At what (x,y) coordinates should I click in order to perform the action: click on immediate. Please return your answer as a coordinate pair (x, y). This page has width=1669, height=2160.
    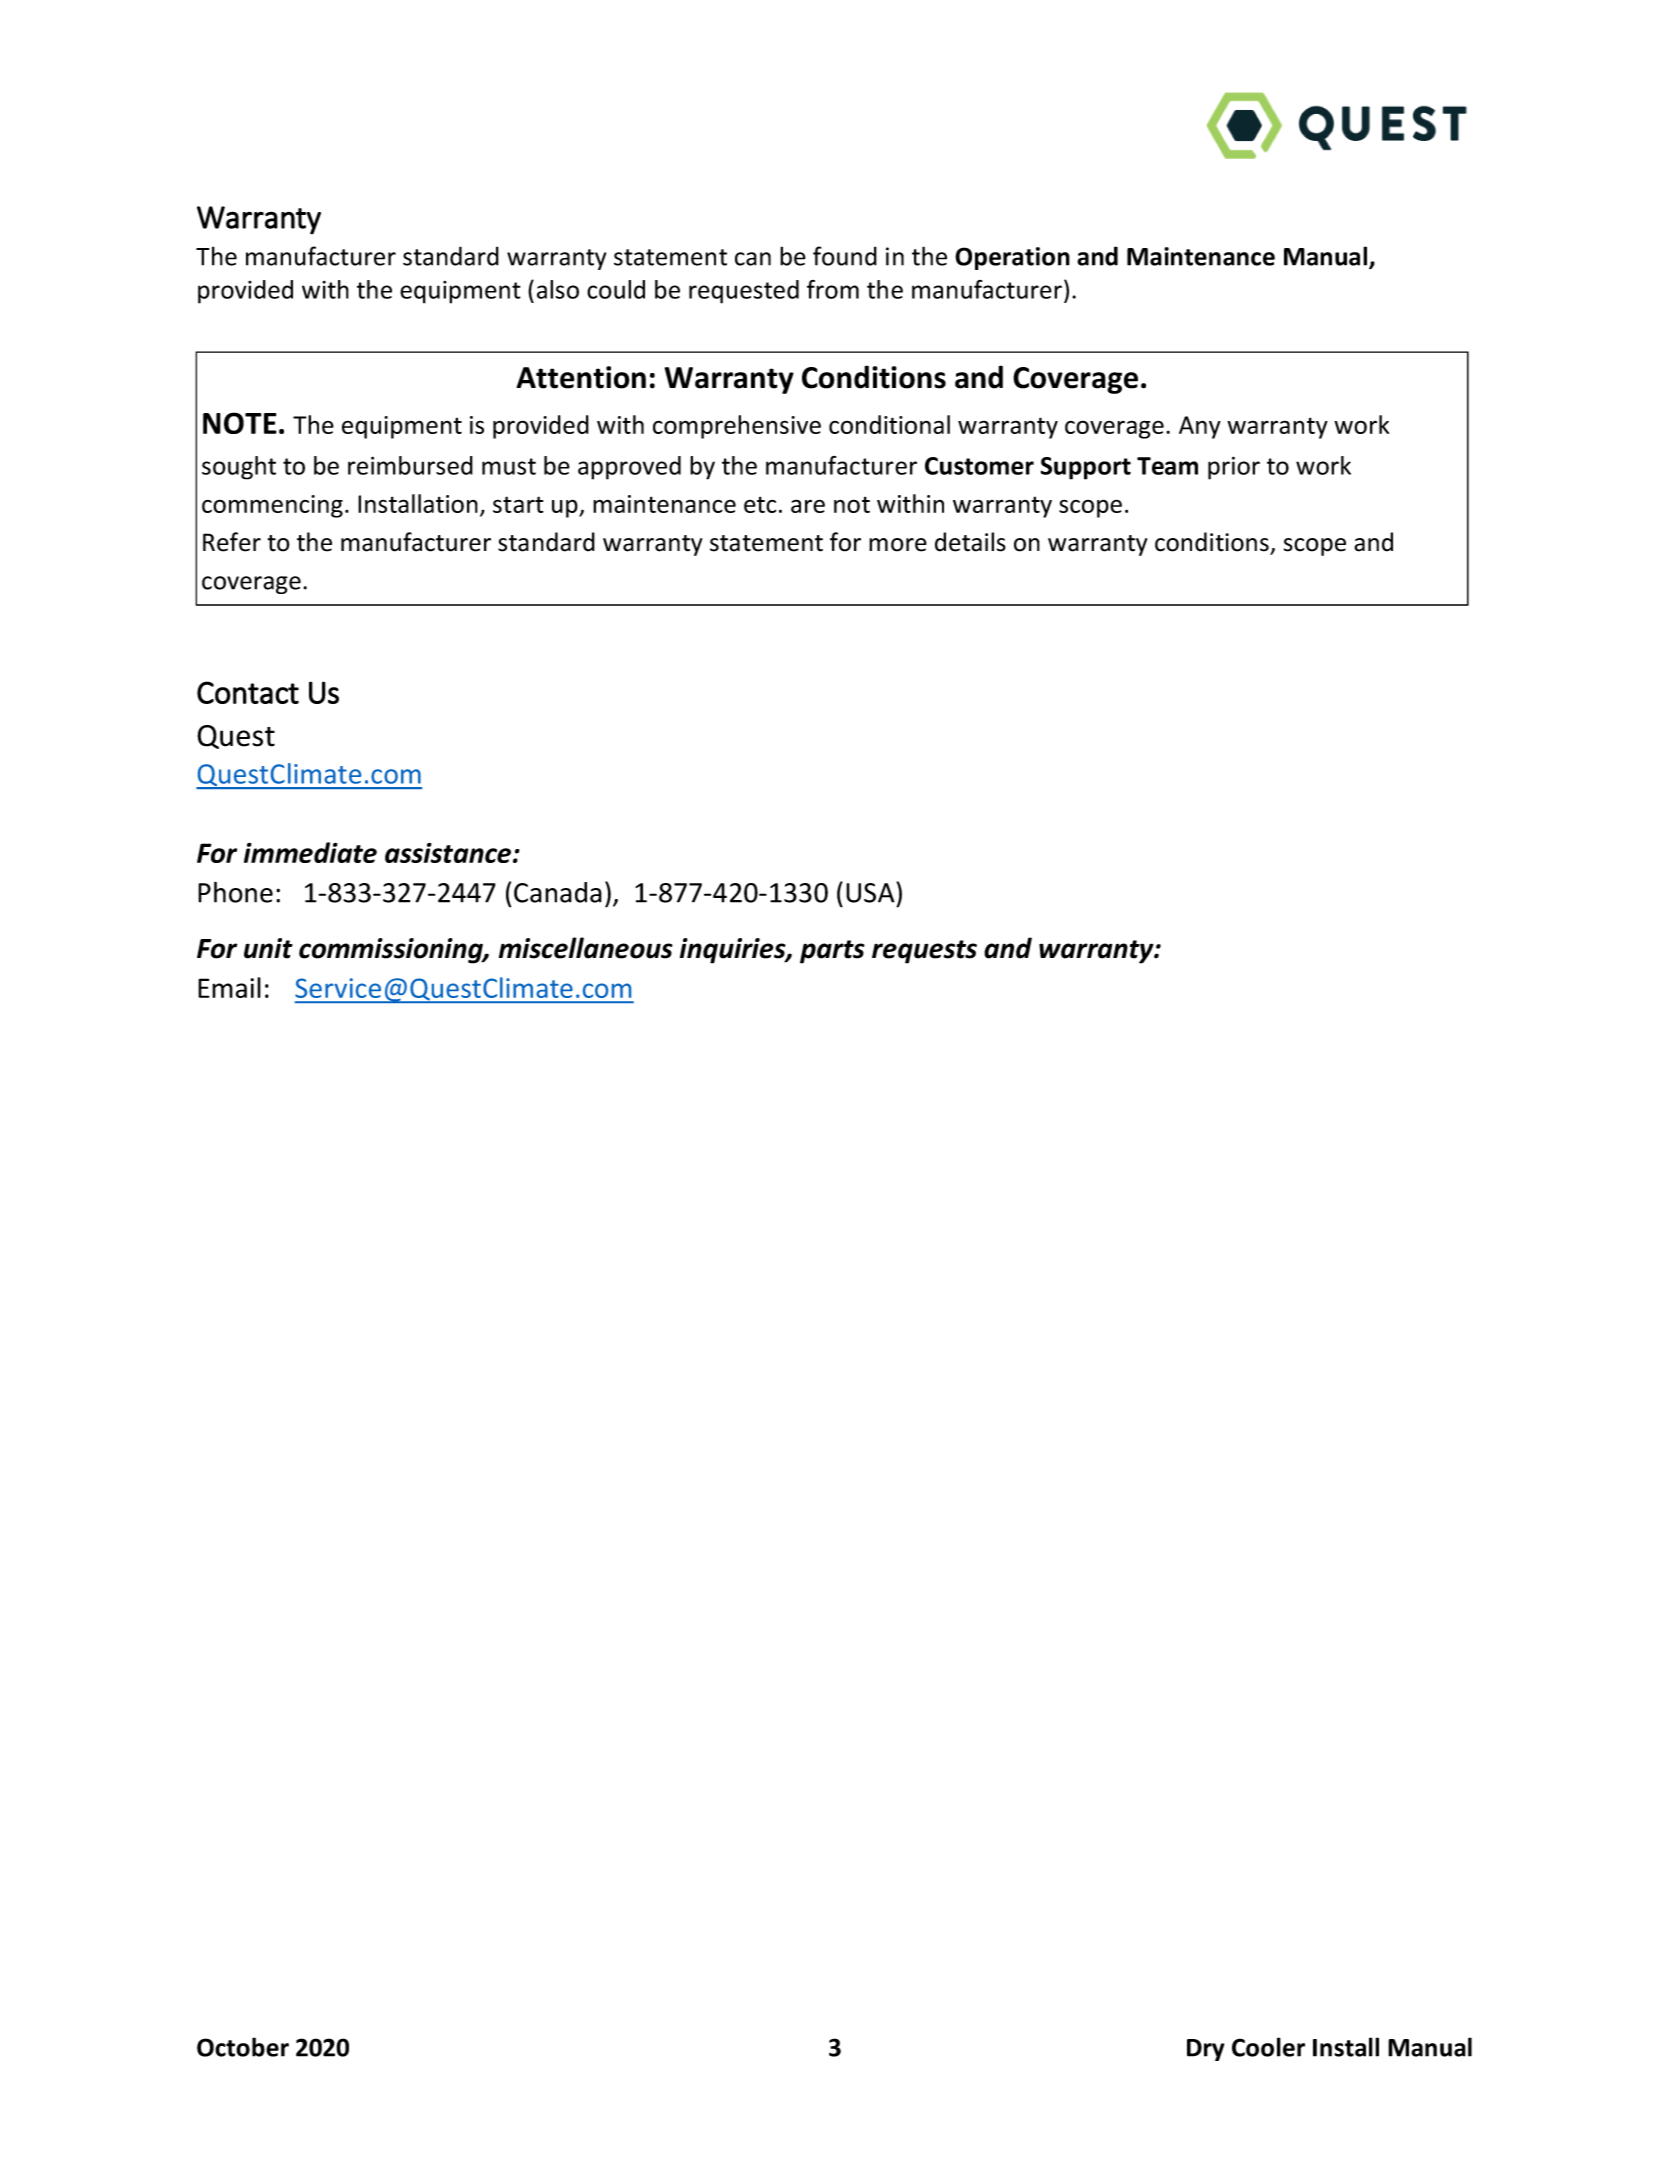
    Looking at the image, I should click on (310, 852).
